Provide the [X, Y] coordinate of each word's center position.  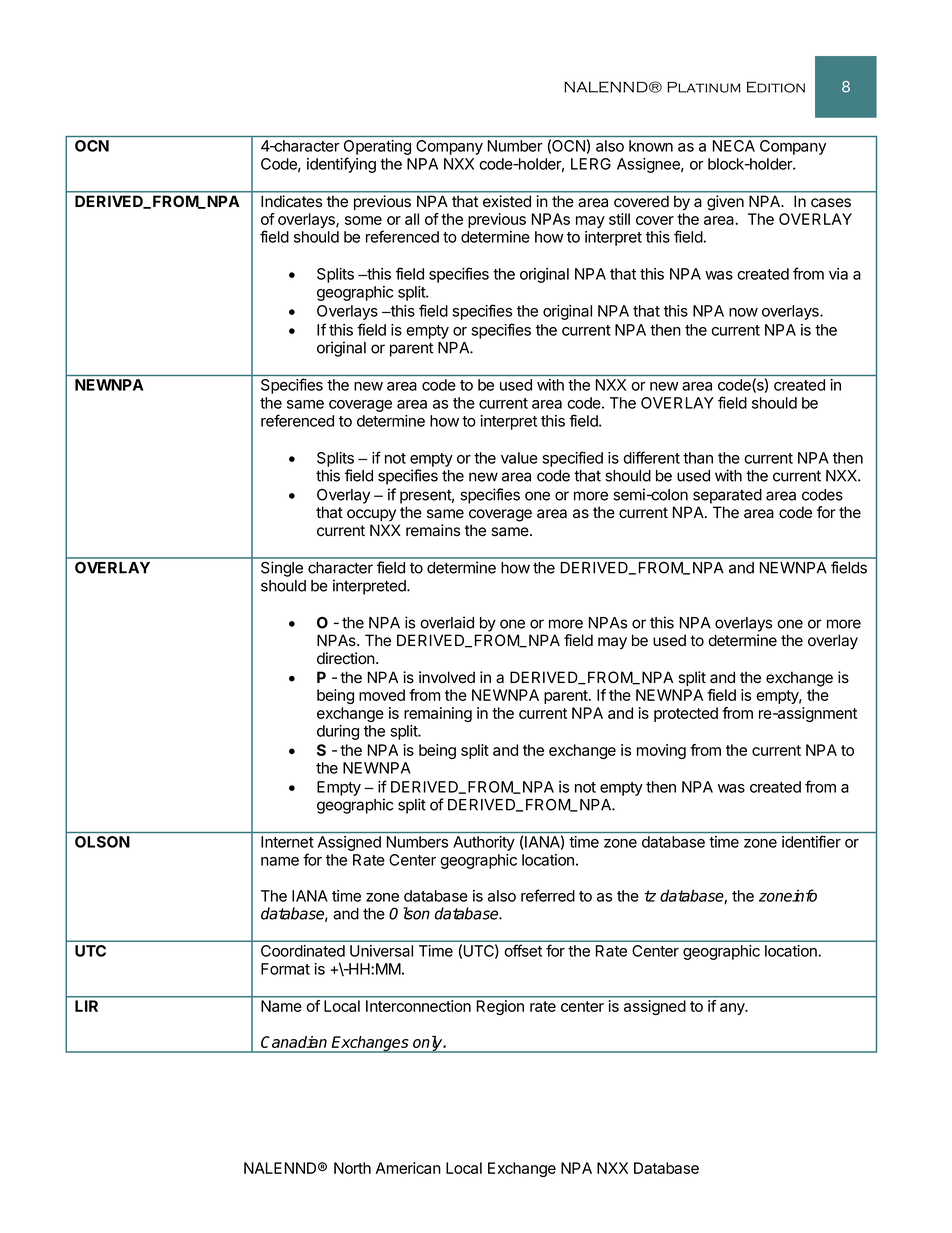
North [352, 1168]
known [651, 146]
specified [572, 459]
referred [548, 895]
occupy [371, 515]
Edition [776, 87]
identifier [811, 841]
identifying [341, 165]
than [698, 458]
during [338, 732]
